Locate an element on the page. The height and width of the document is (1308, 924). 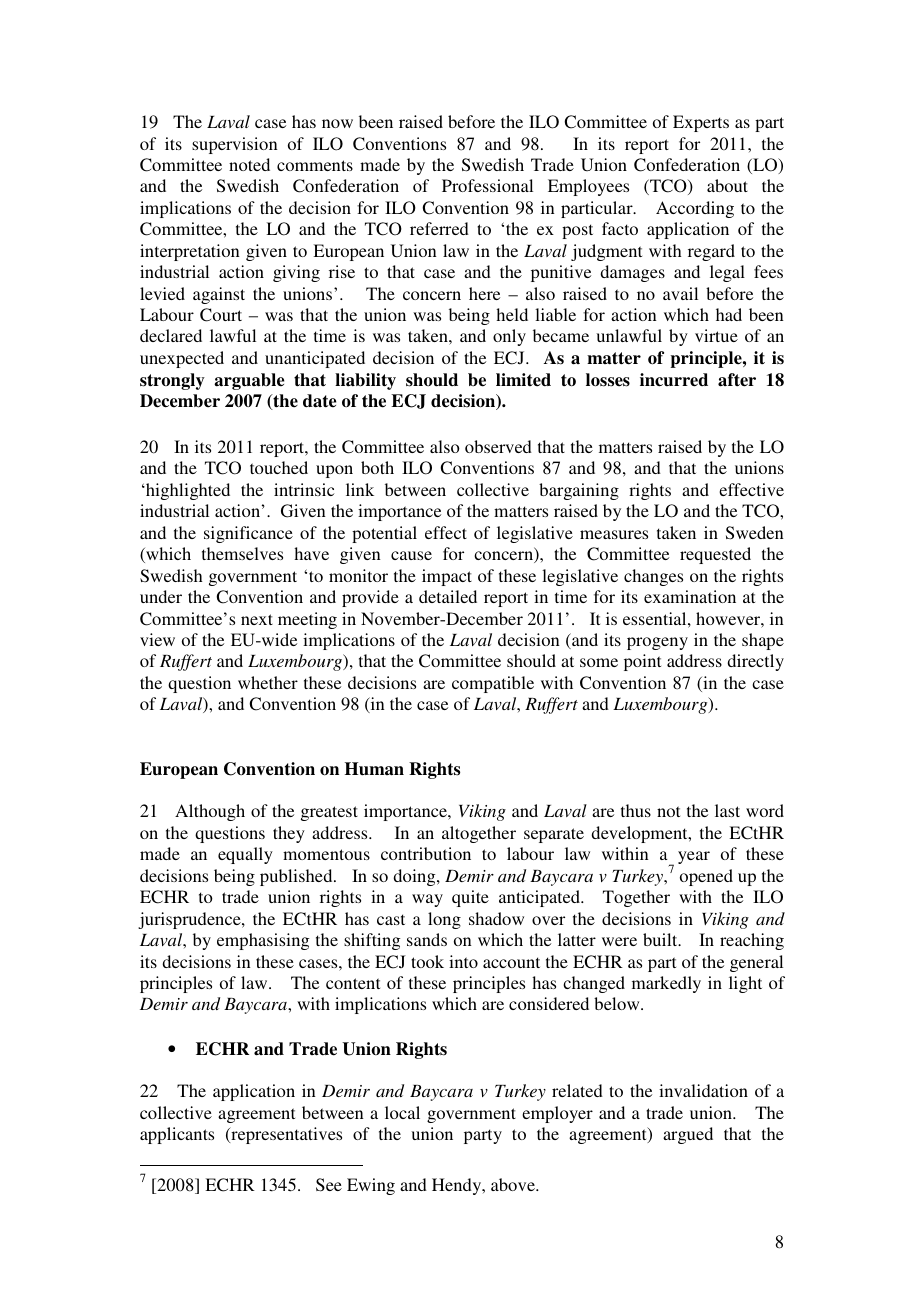
supervision is located at coordinates (235, 145).
